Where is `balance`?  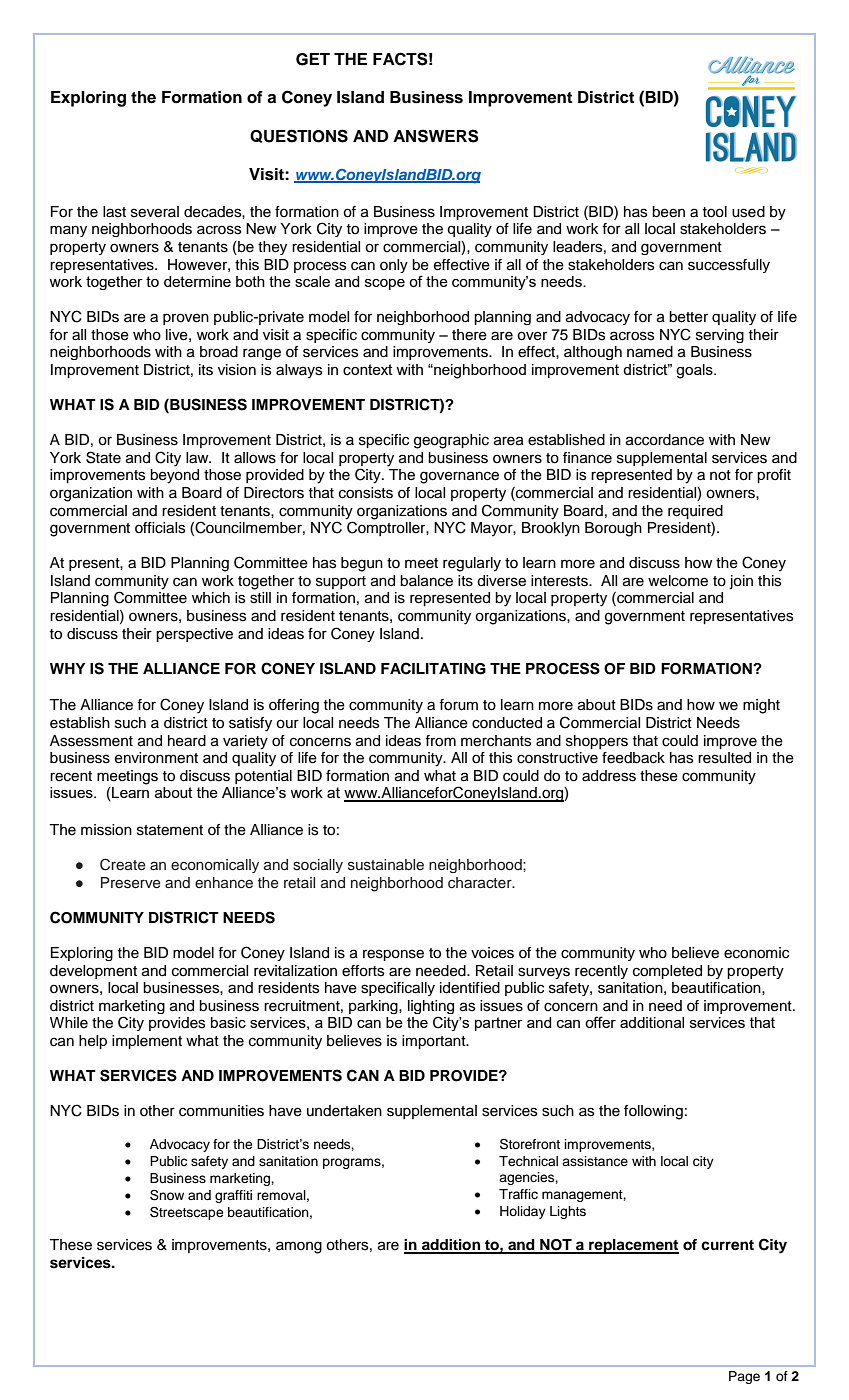 balance is located at coordinates (426, 581).
